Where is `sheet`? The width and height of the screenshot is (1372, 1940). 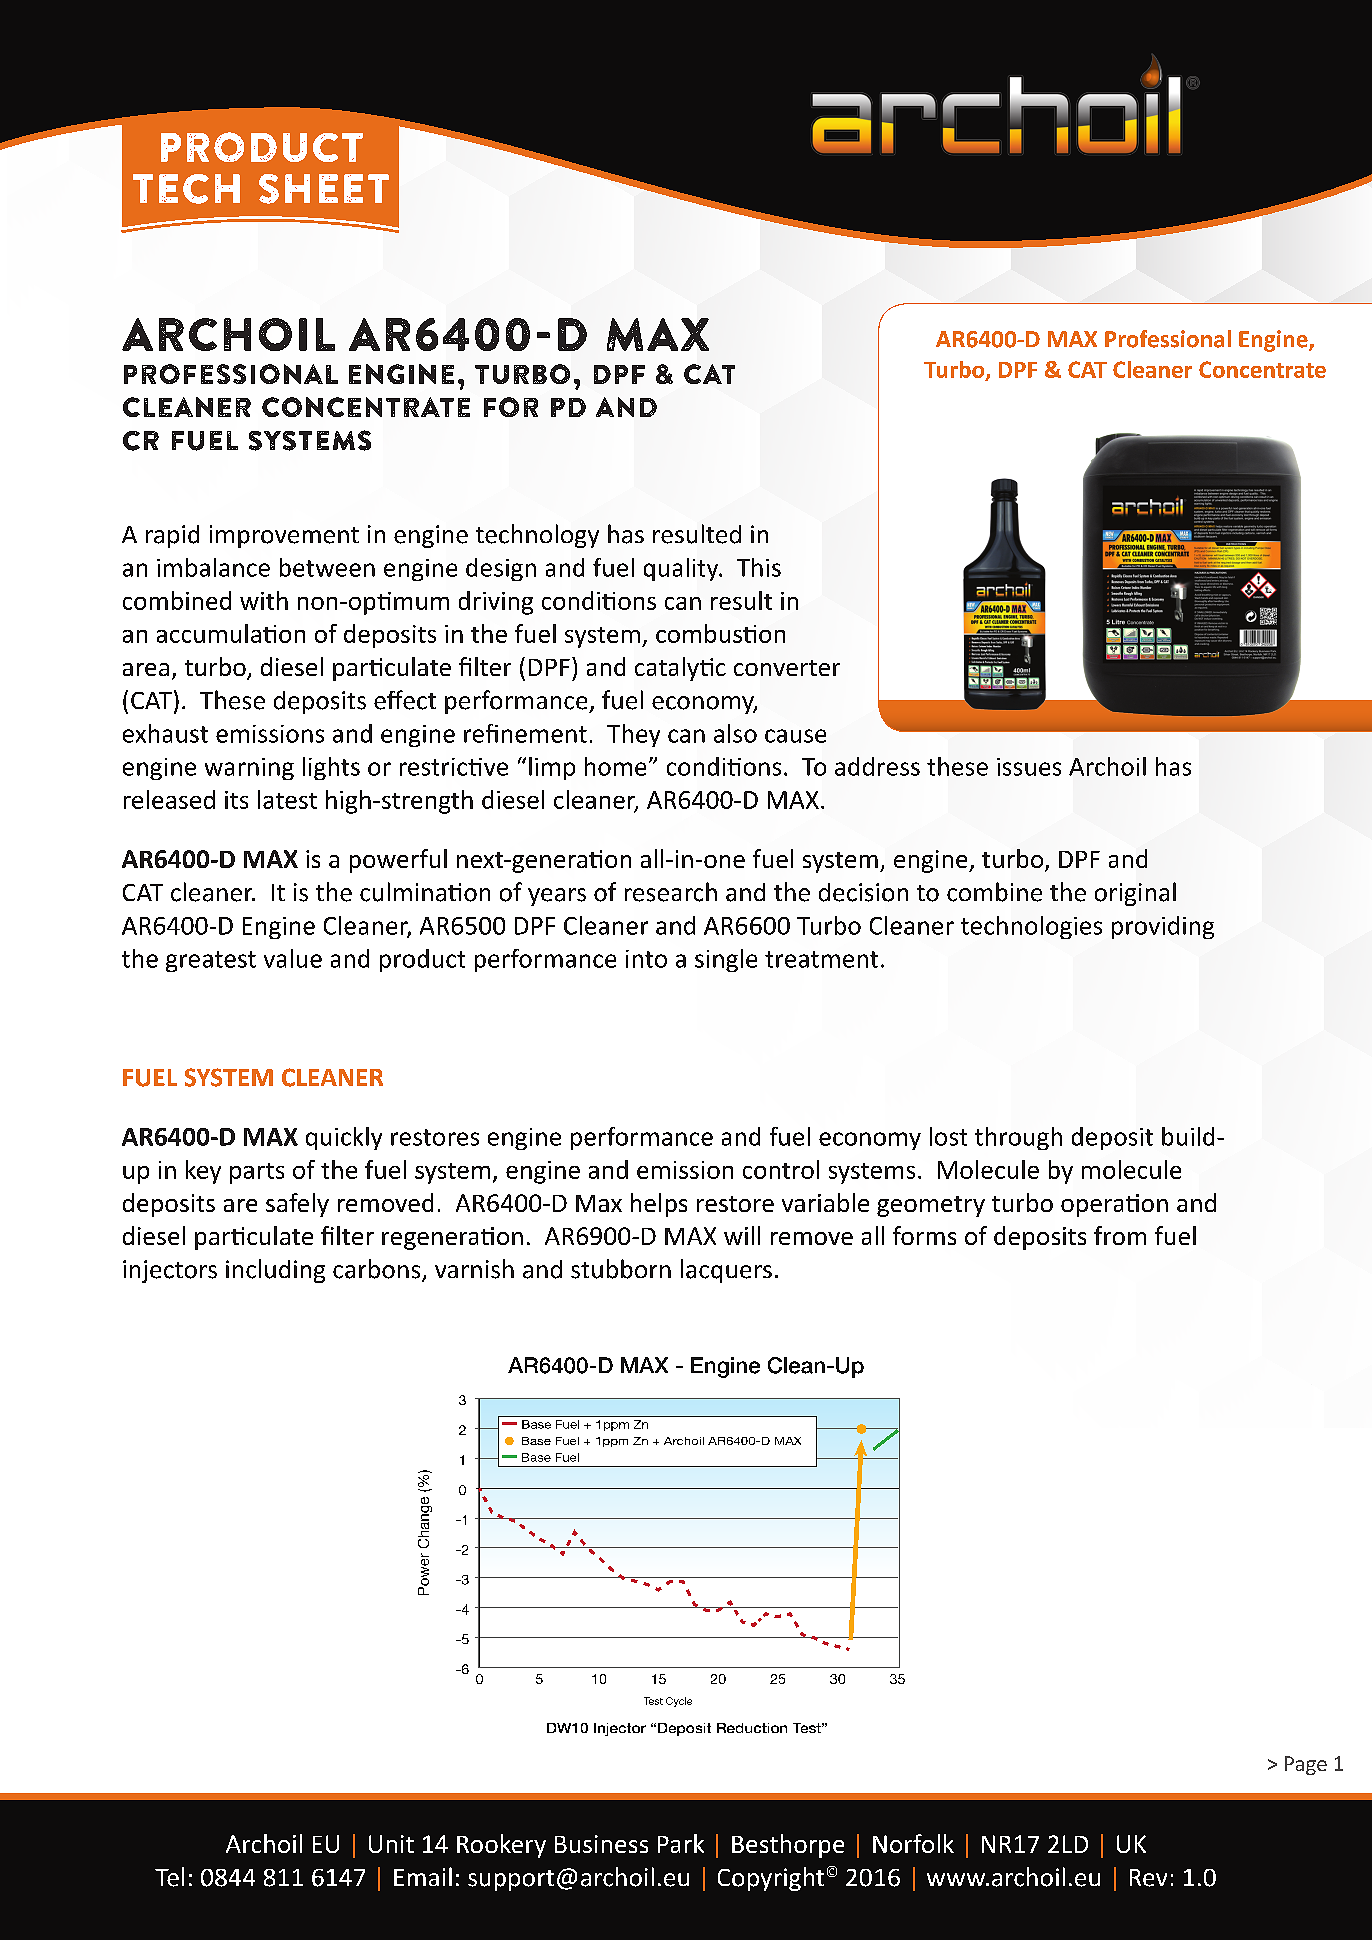
sheet is located at coordinates (324, 189).
